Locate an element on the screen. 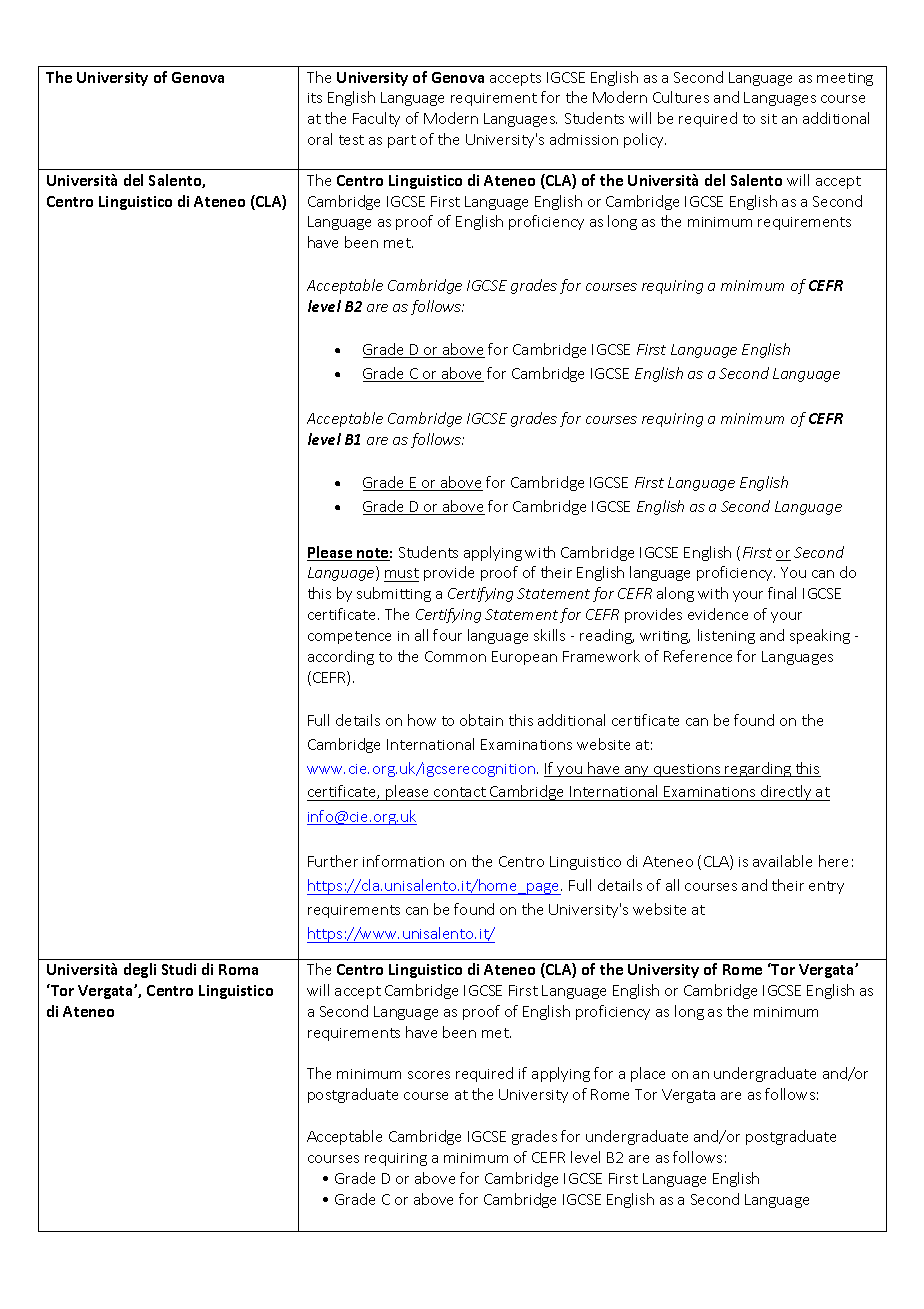 This screenshot has height=1309, width=924. directly is located at coordinates (786, 793).
